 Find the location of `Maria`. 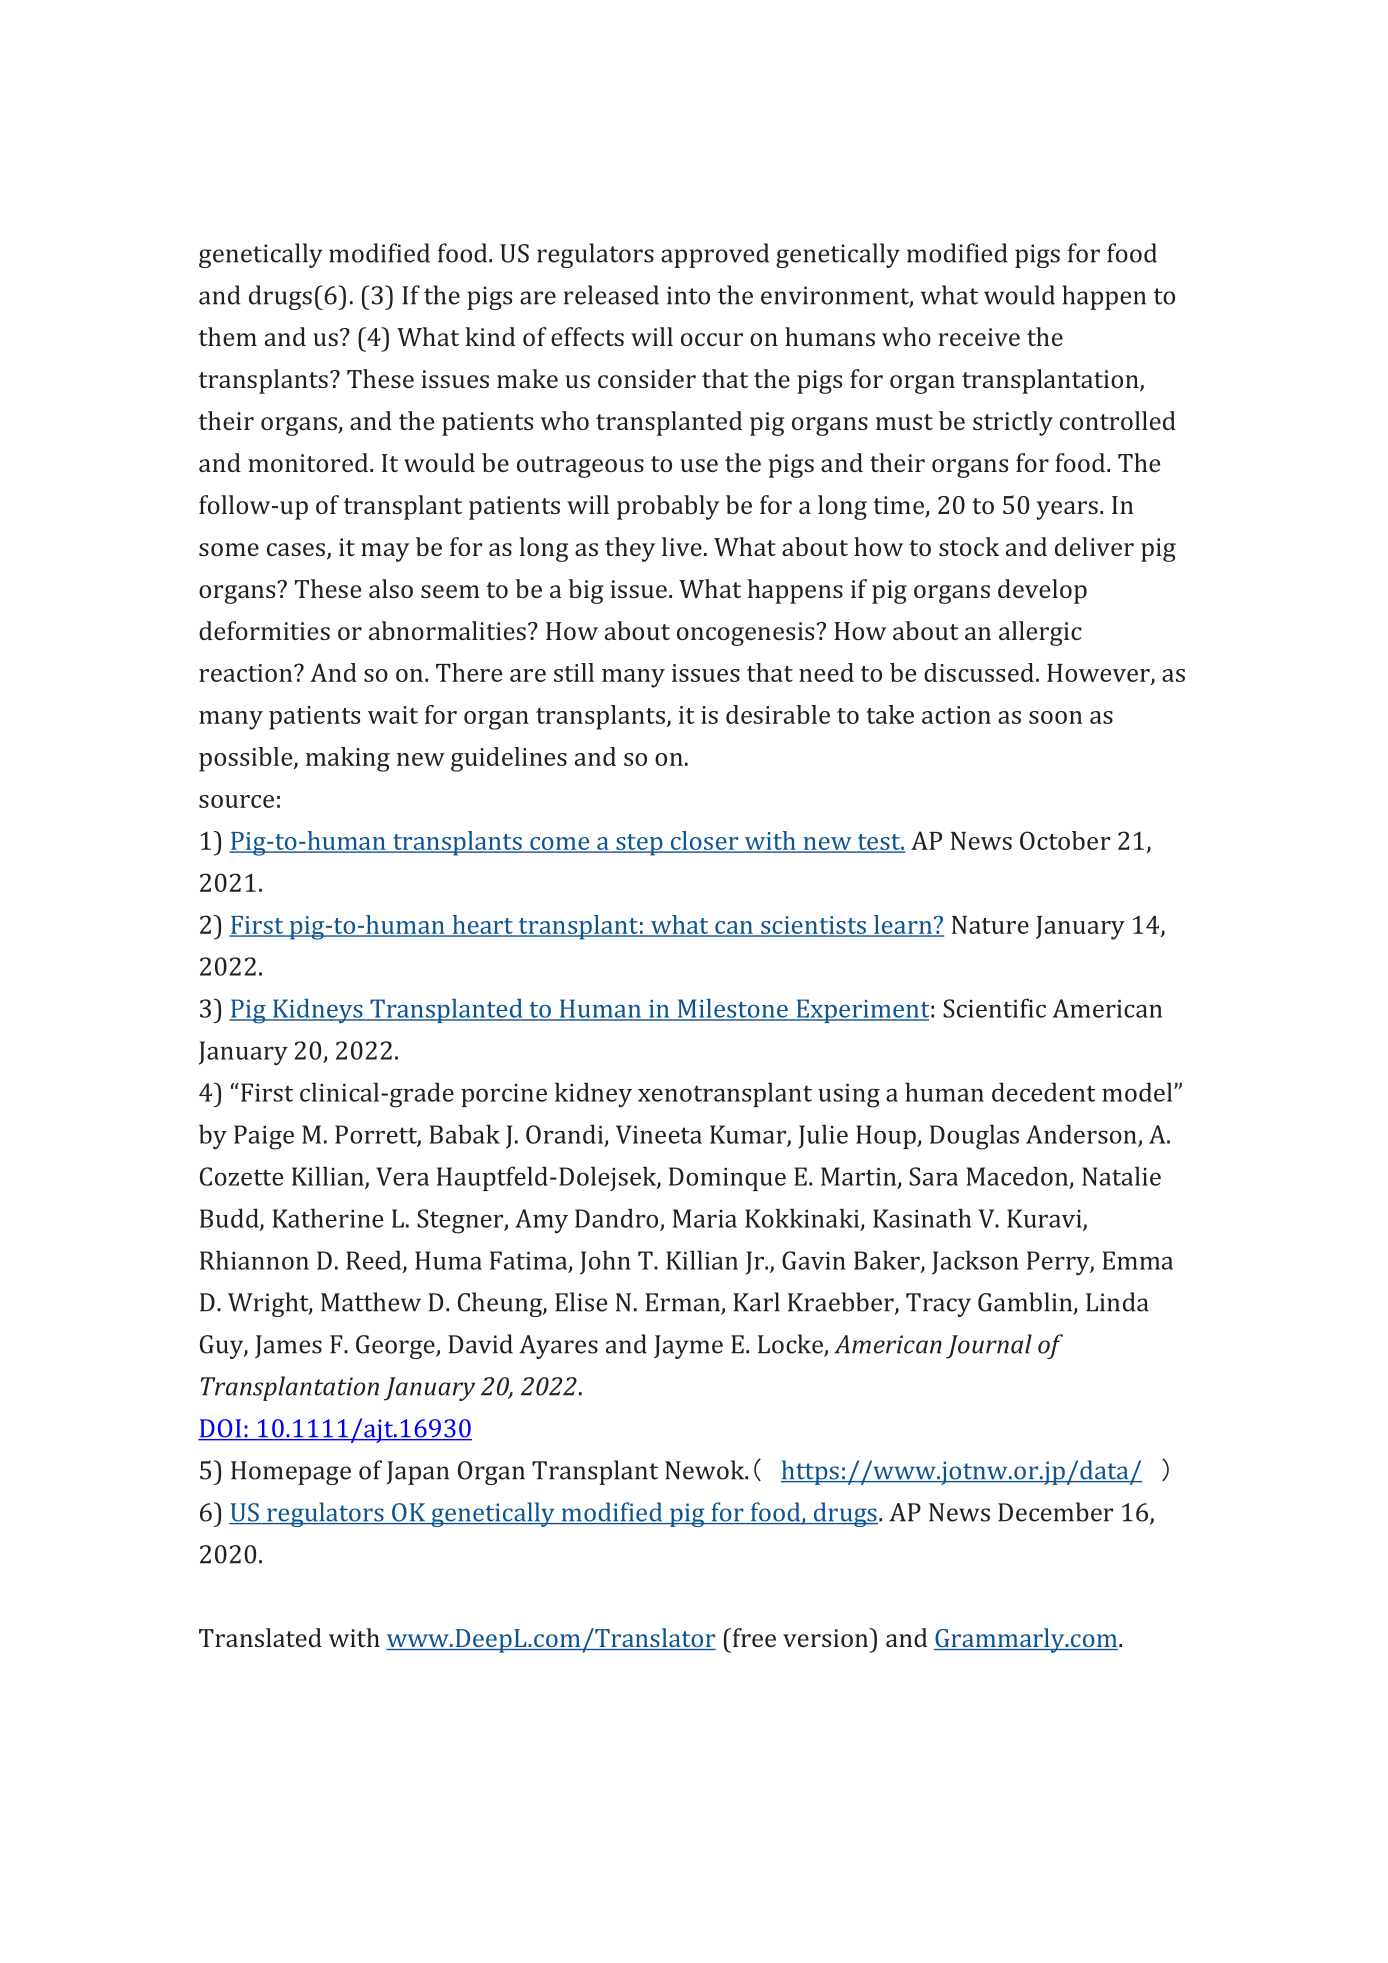

Maria is located at coordinates (705, 1218).
